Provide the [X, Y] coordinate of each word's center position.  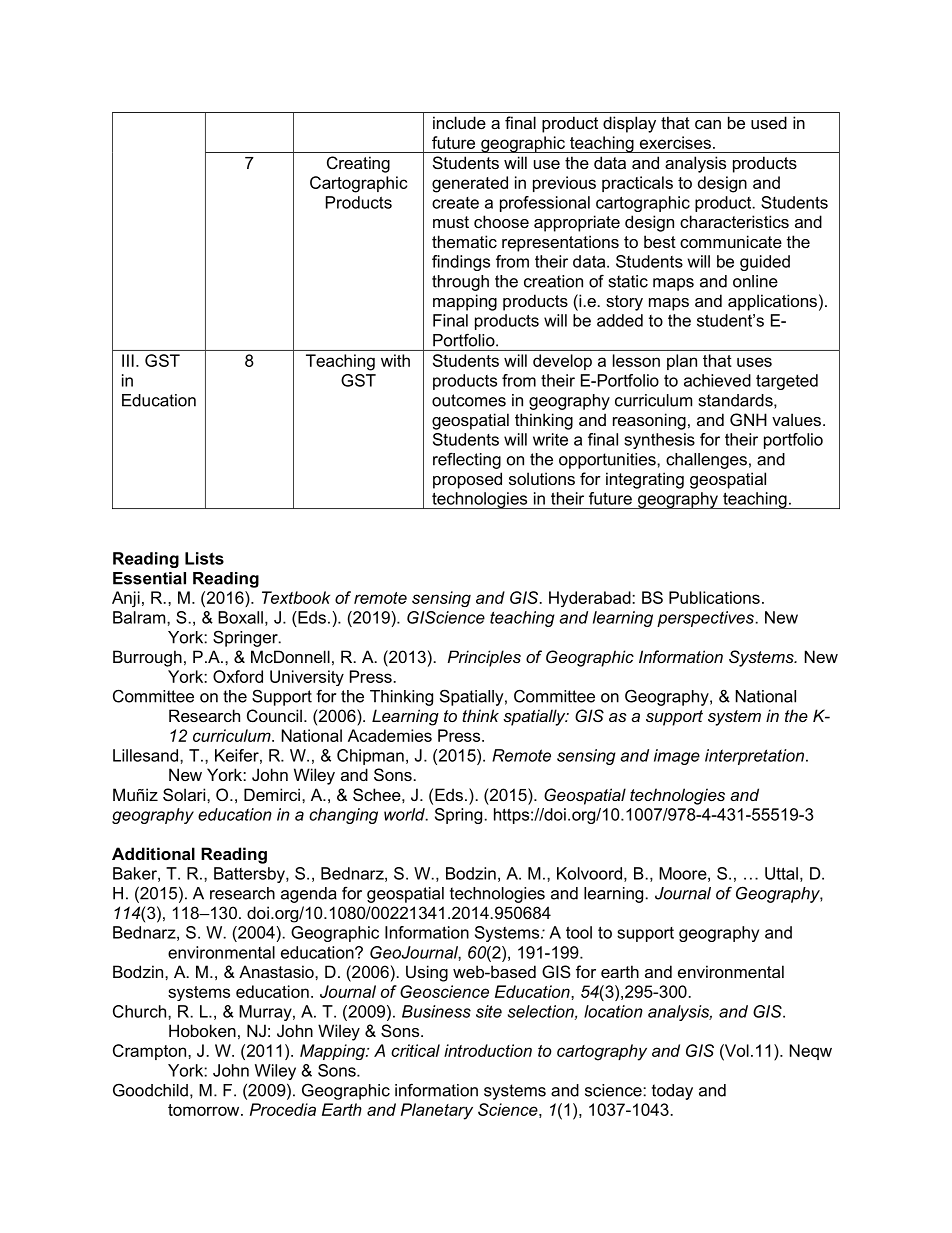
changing [343, 816]
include [459, 122]
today [672, 1092]
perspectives [705, 619]
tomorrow [205, 1110]
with [395, 360]
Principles [484, 658]
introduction [488, 1050]
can [708, 124]
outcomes [469, 400]
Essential [149, 578]
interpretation [754, 757]
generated [470, 184]
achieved [717, 380]
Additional [153, 853]
